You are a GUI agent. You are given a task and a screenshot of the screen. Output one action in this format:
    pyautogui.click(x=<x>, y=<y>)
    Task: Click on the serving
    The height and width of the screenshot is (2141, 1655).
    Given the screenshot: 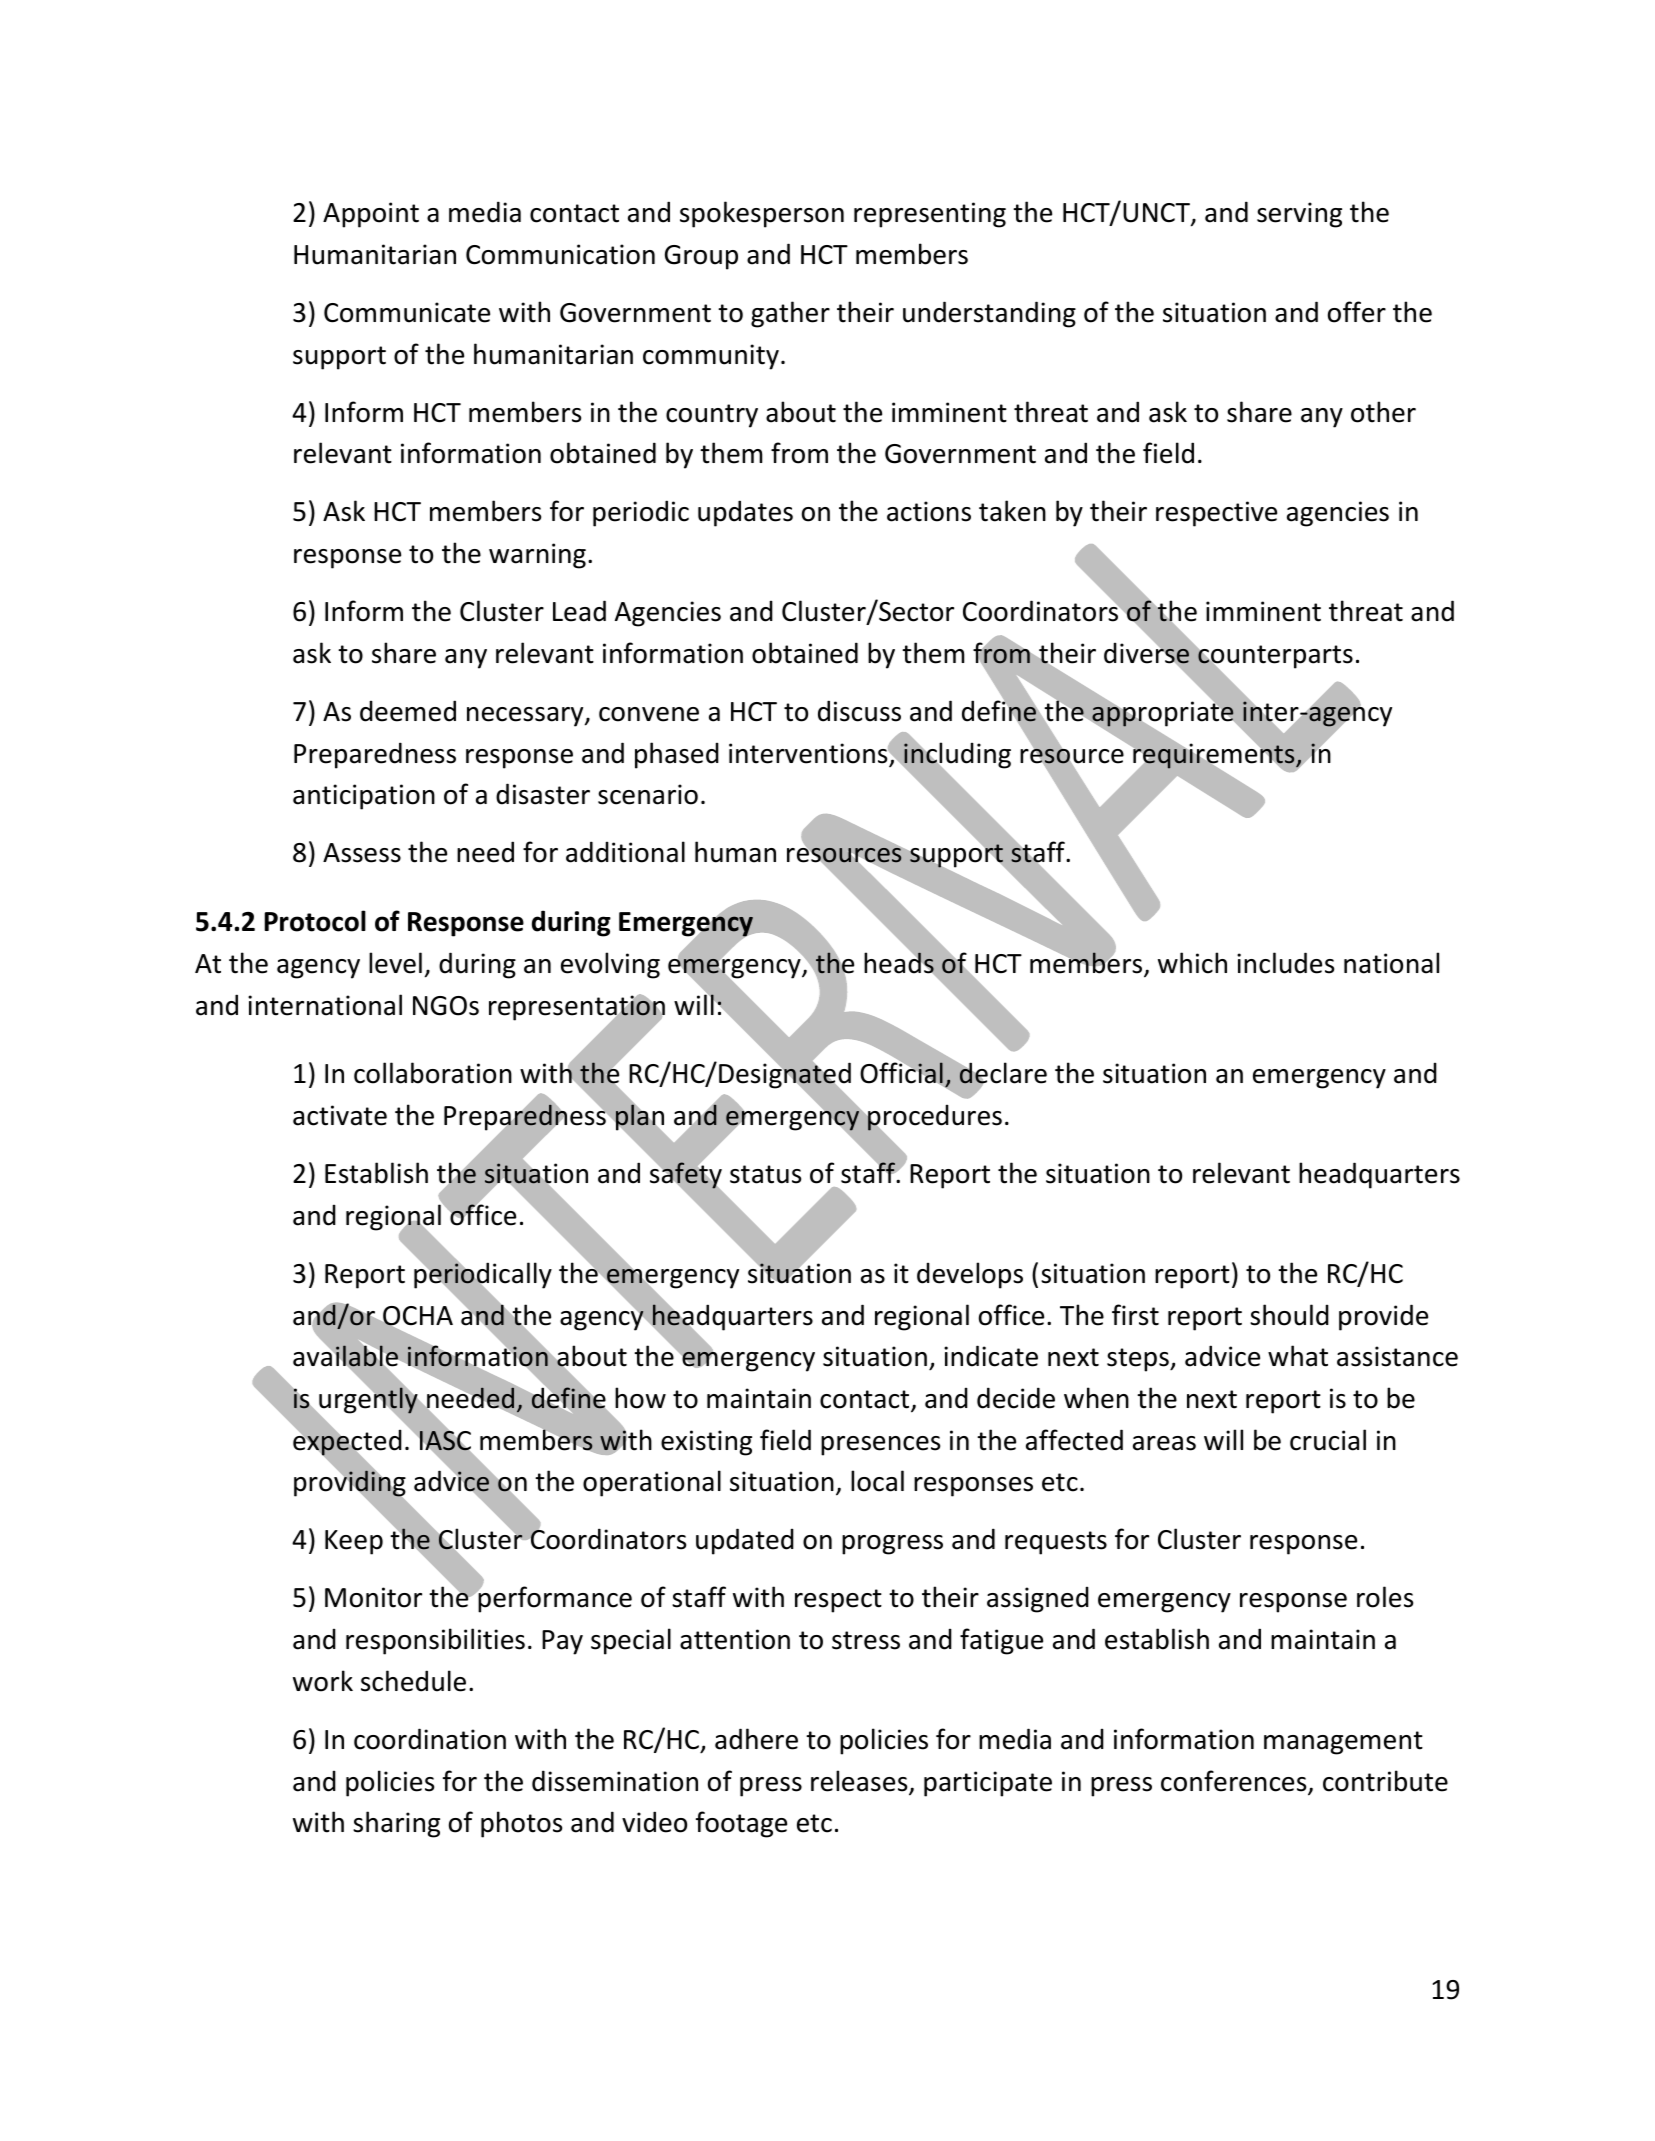 What is the action you would take?
    pyautogui.click(x=1299, y=215)
